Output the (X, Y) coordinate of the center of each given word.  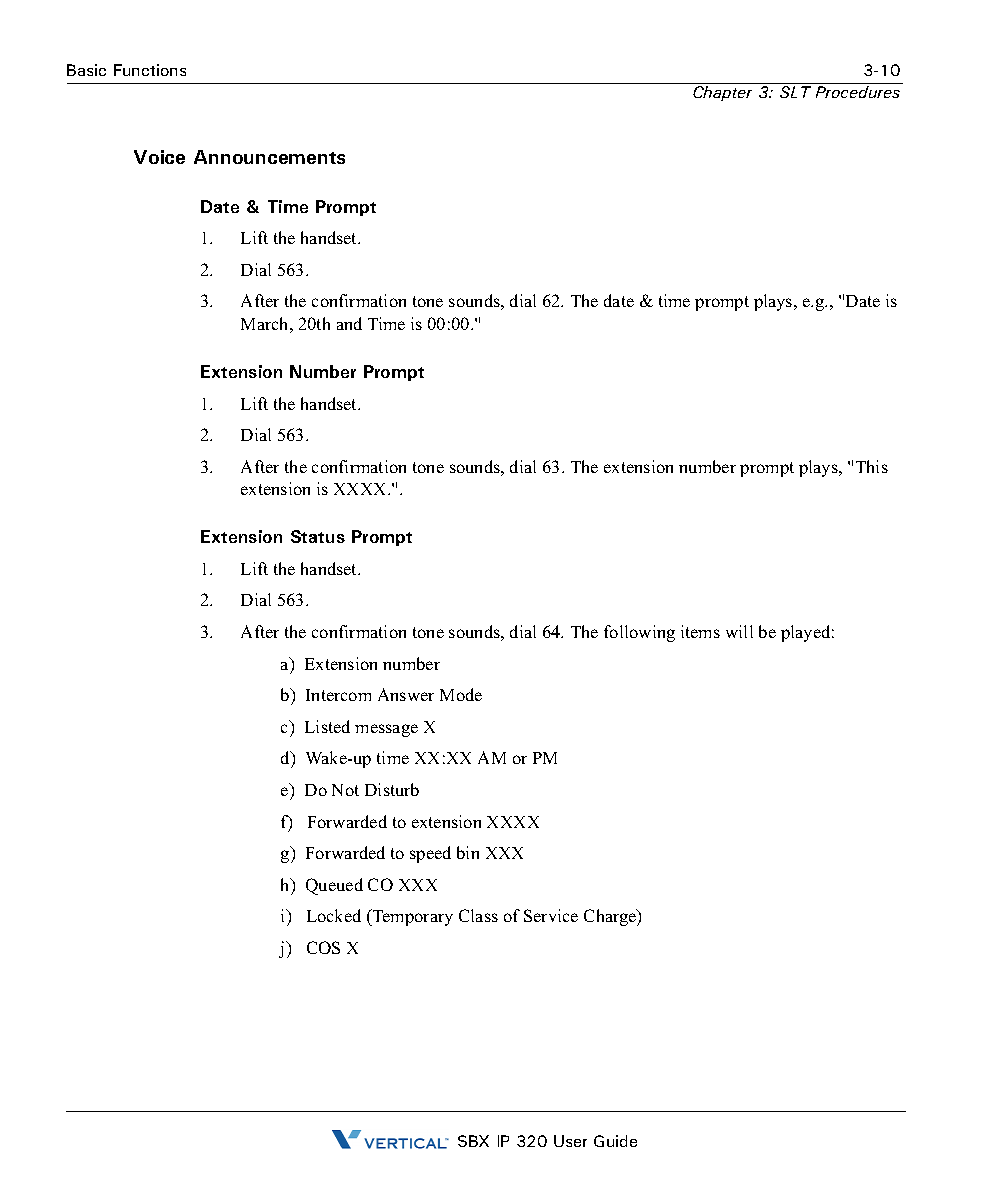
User (570, 1141)
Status (318, 536)
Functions (150, 70)
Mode (461, 694)
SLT (795, 92)
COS (323, 947)
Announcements (269, 157)
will (739, 631)
